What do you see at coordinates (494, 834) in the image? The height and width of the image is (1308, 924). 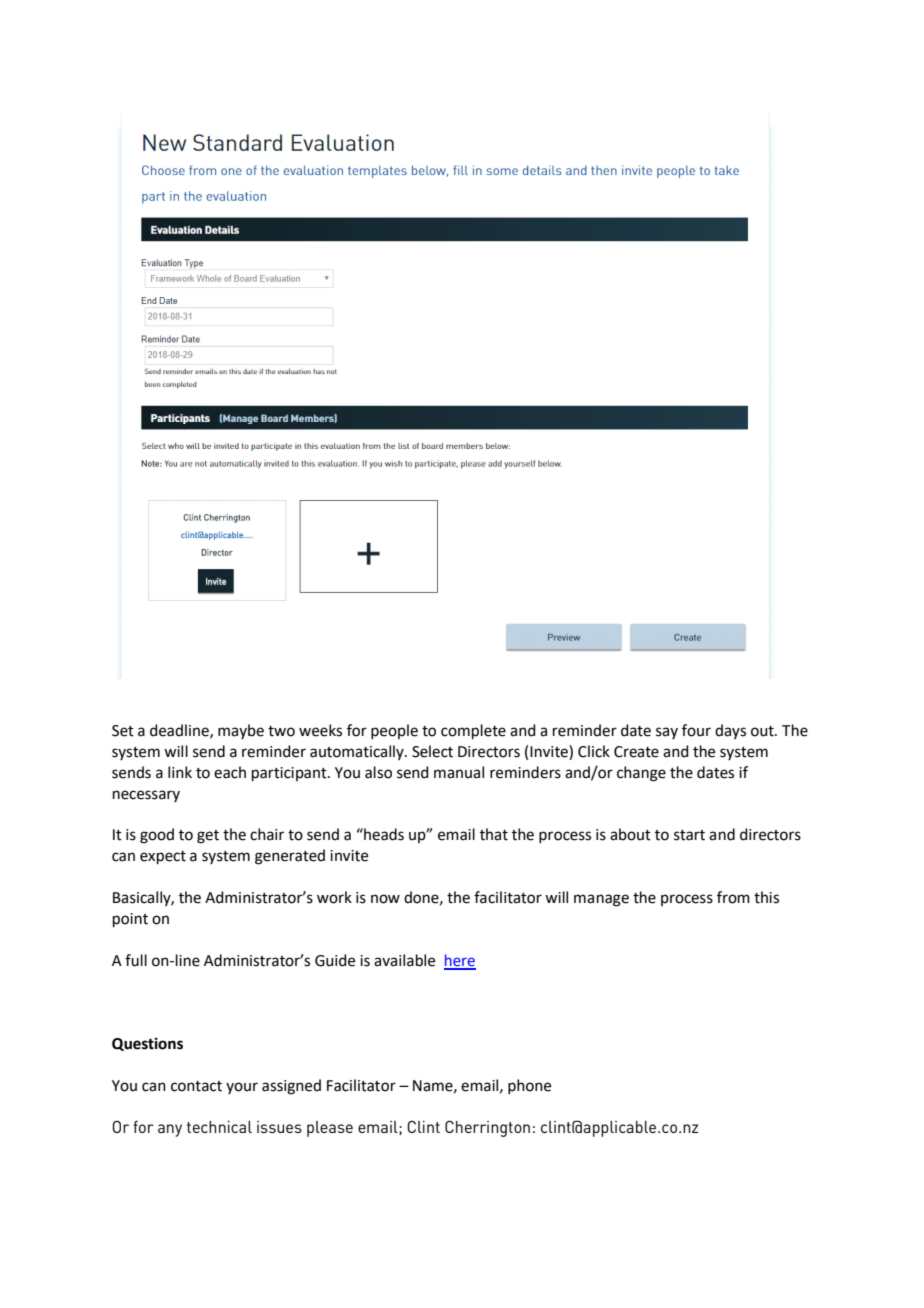 I see `that` at bounding box center [494, 834].
